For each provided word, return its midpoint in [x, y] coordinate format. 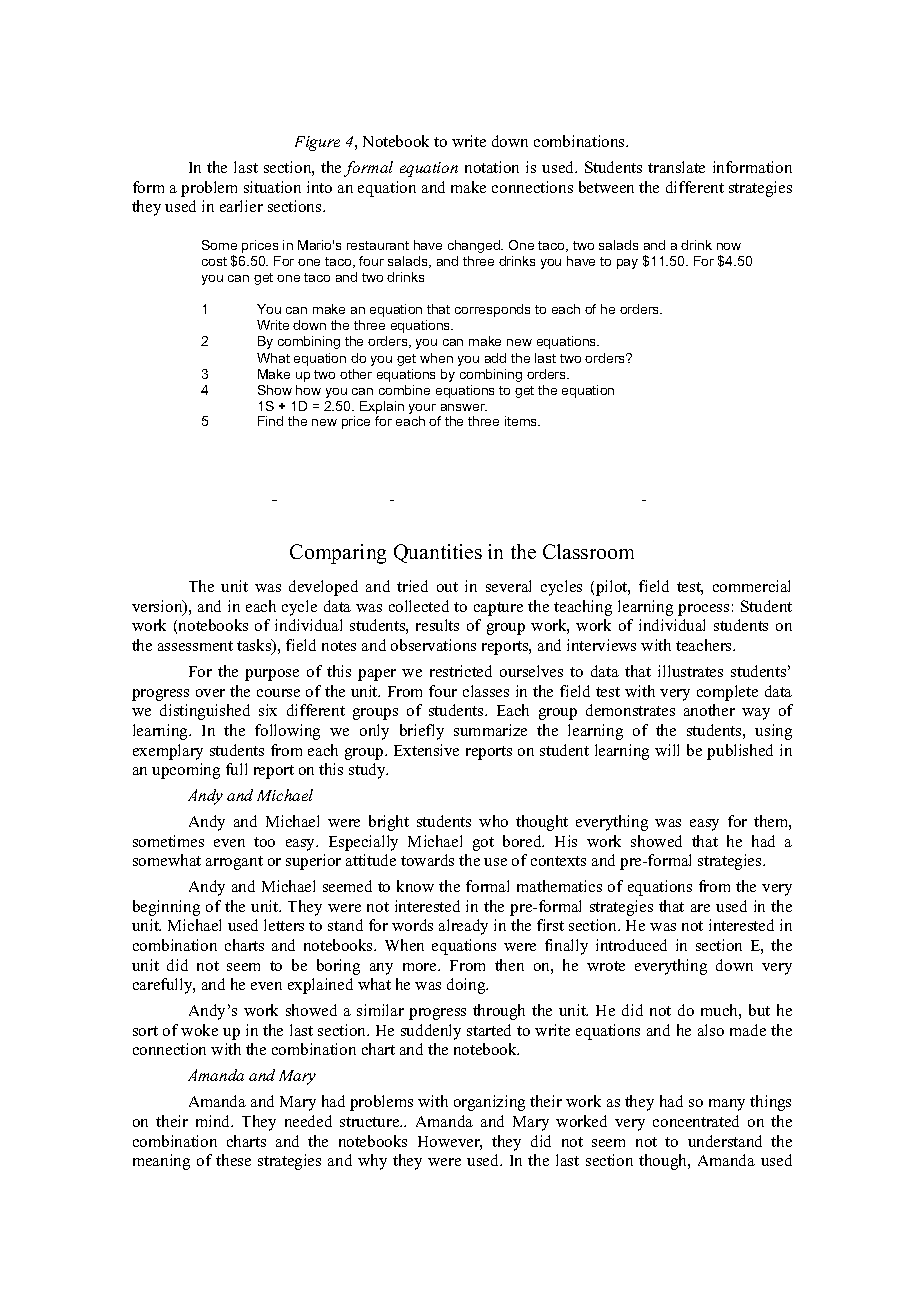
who [493, 821]
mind [214, 1121]
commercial [751, 586]
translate [676, 167]
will [667, 750]
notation [492, 167]
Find [270, 421]
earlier [241, 206]
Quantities [438, 553]
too [264, 842]
